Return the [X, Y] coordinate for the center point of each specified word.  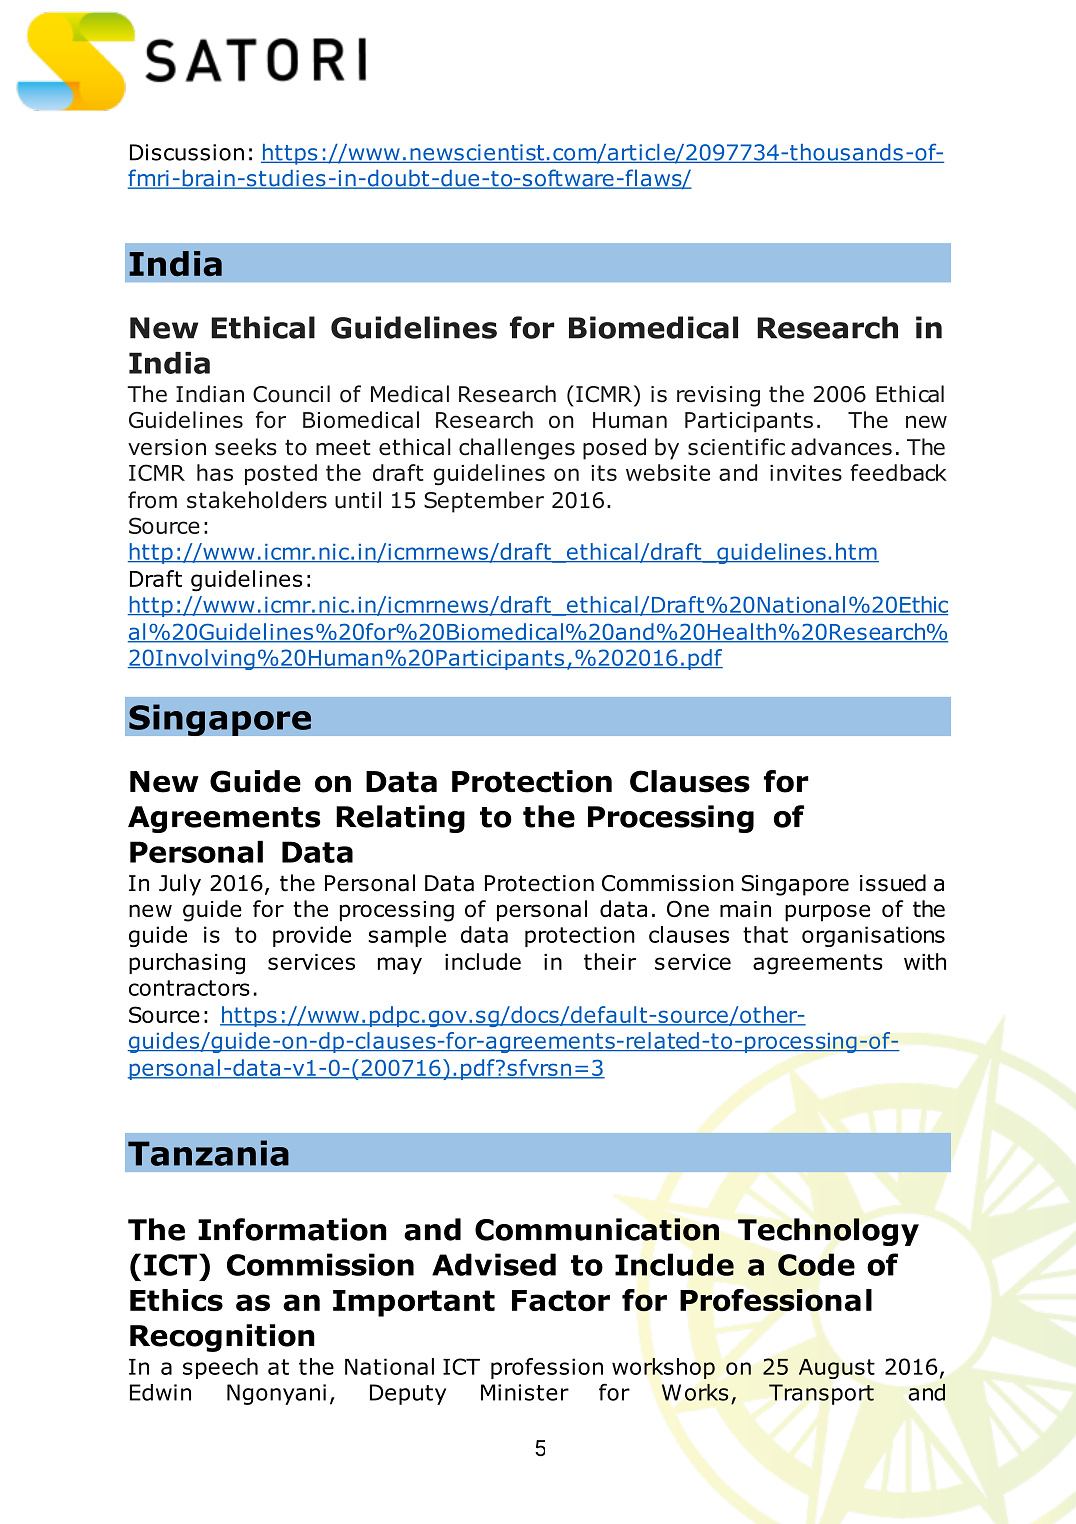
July [180, 885]
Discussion [187, 152]
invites [806, 473]
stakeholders [257, 500]
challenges [517, 449]
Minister [525, 1392]
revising [718, 396]
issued [893, 883]
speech [220, 1368]
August [837, 1369]
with [925, 961]
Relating [400, 819]
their [610, 961]
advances [841, 447]
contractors [189, 988]
